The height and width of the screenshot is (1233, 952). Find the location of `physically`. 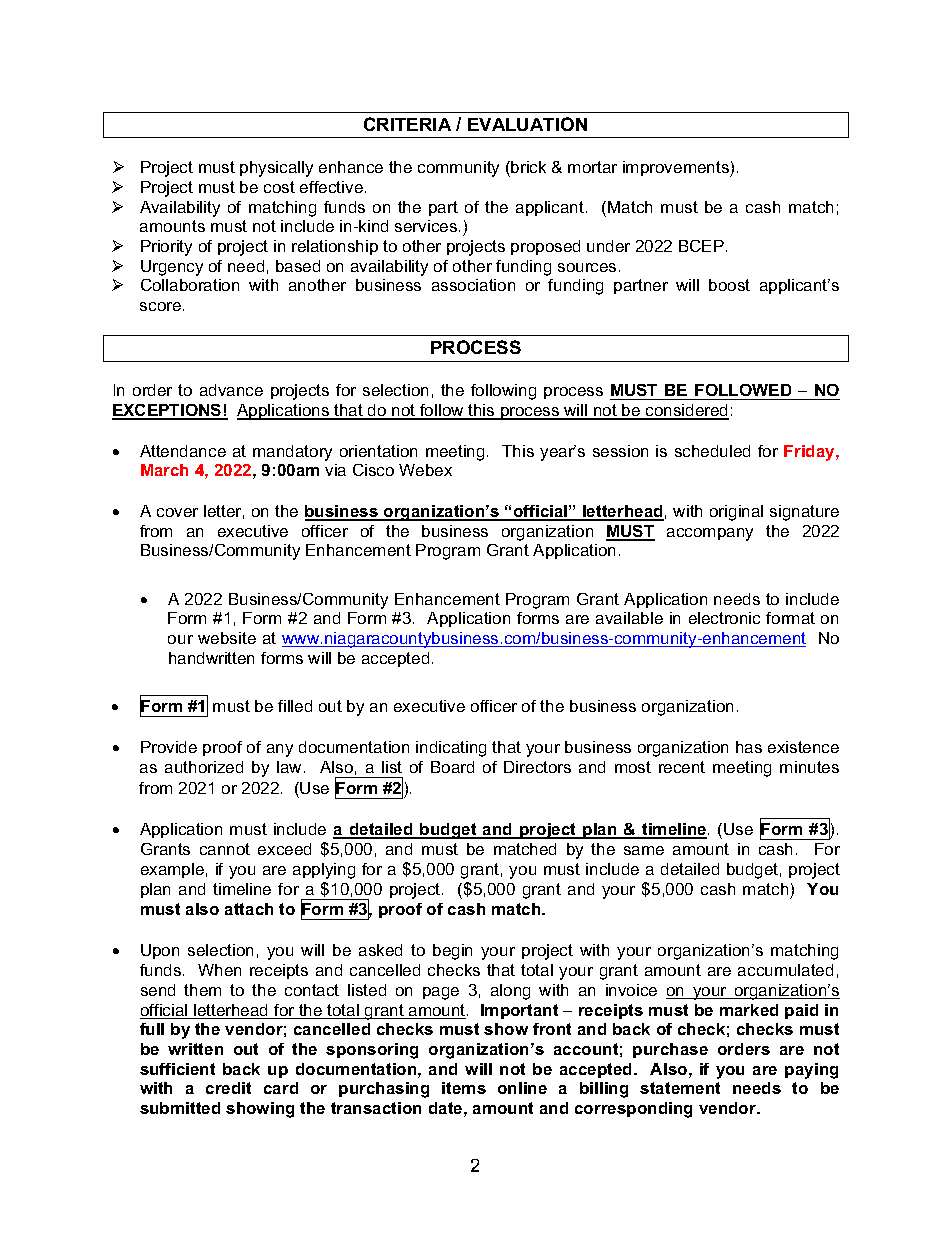

physically is located at coordinates (276, 169).
